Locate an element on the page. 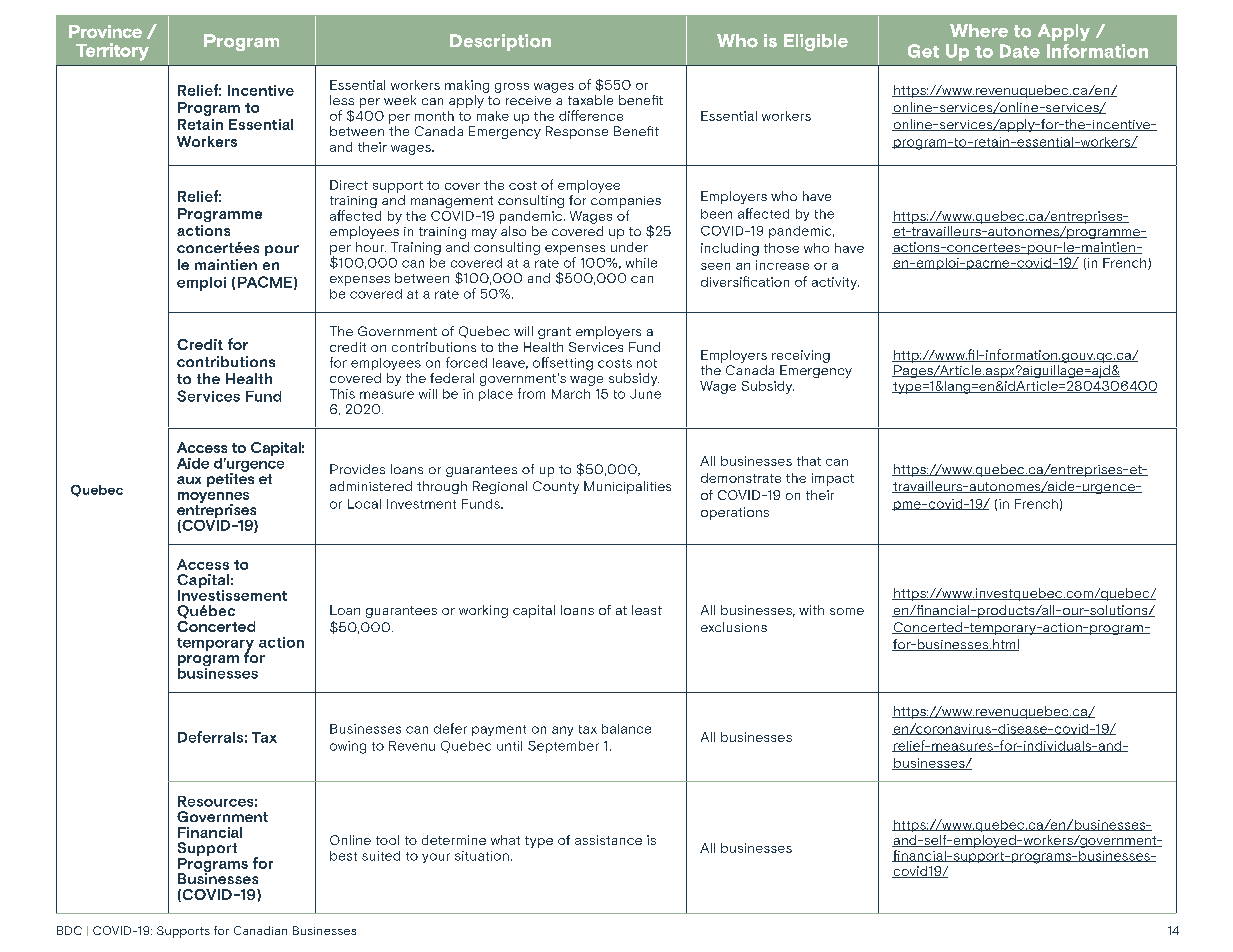 This page has height=952, width=1233. Get is located at coordinates (923, 51).
